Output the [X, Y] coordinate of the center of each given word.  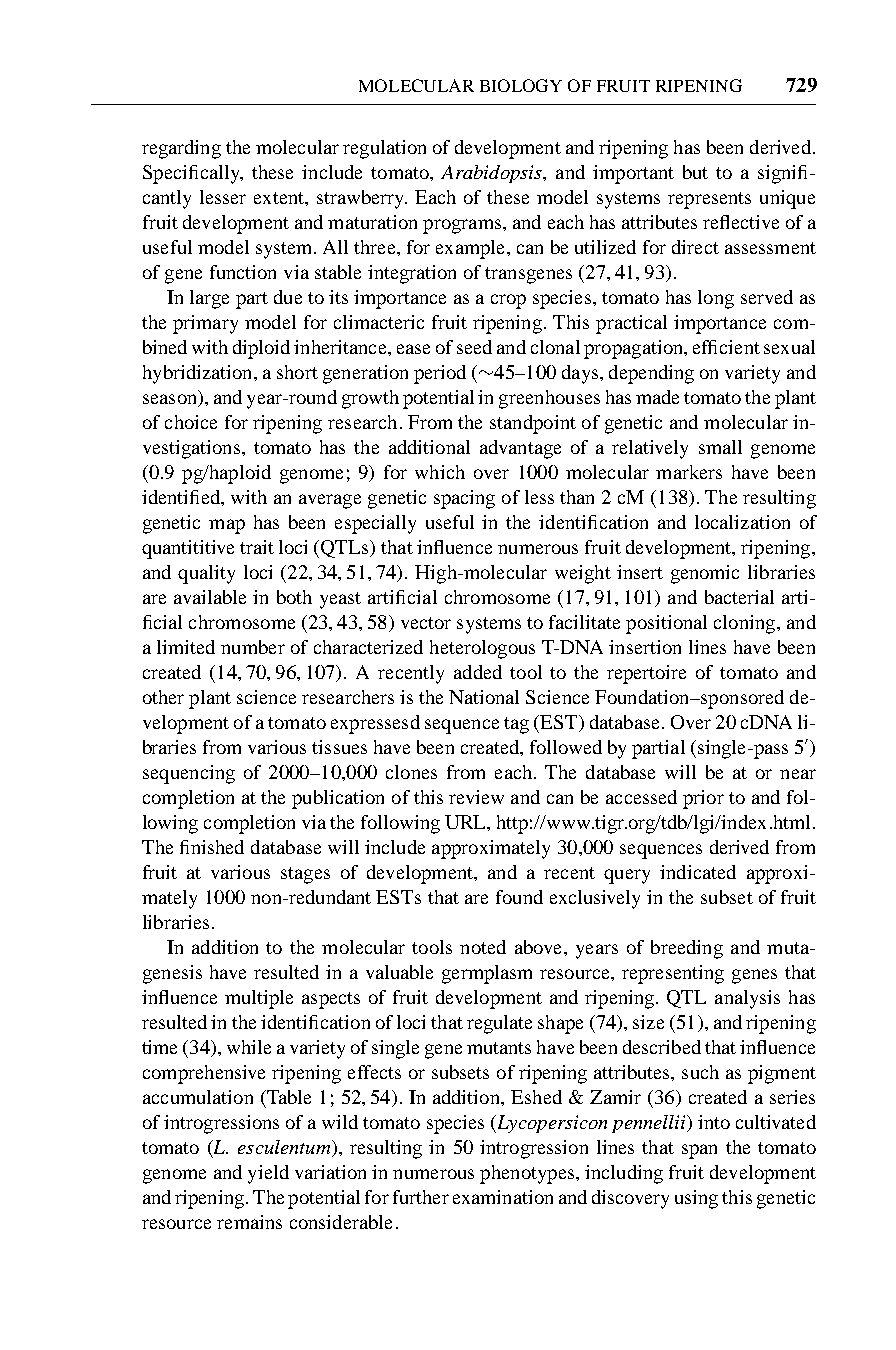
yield [268, 1174]
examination [503, 1197]
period [440, 374]
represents [709, 200]
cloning [746, 624]
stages [305, 875]
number [253, 647]
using [696, 1199]
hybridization [199, 374]
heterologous [482, 649]
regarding [181, 149]
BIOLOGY [521, 85]
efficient [726, 347]
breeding [687, 949]
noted [483, 947]
